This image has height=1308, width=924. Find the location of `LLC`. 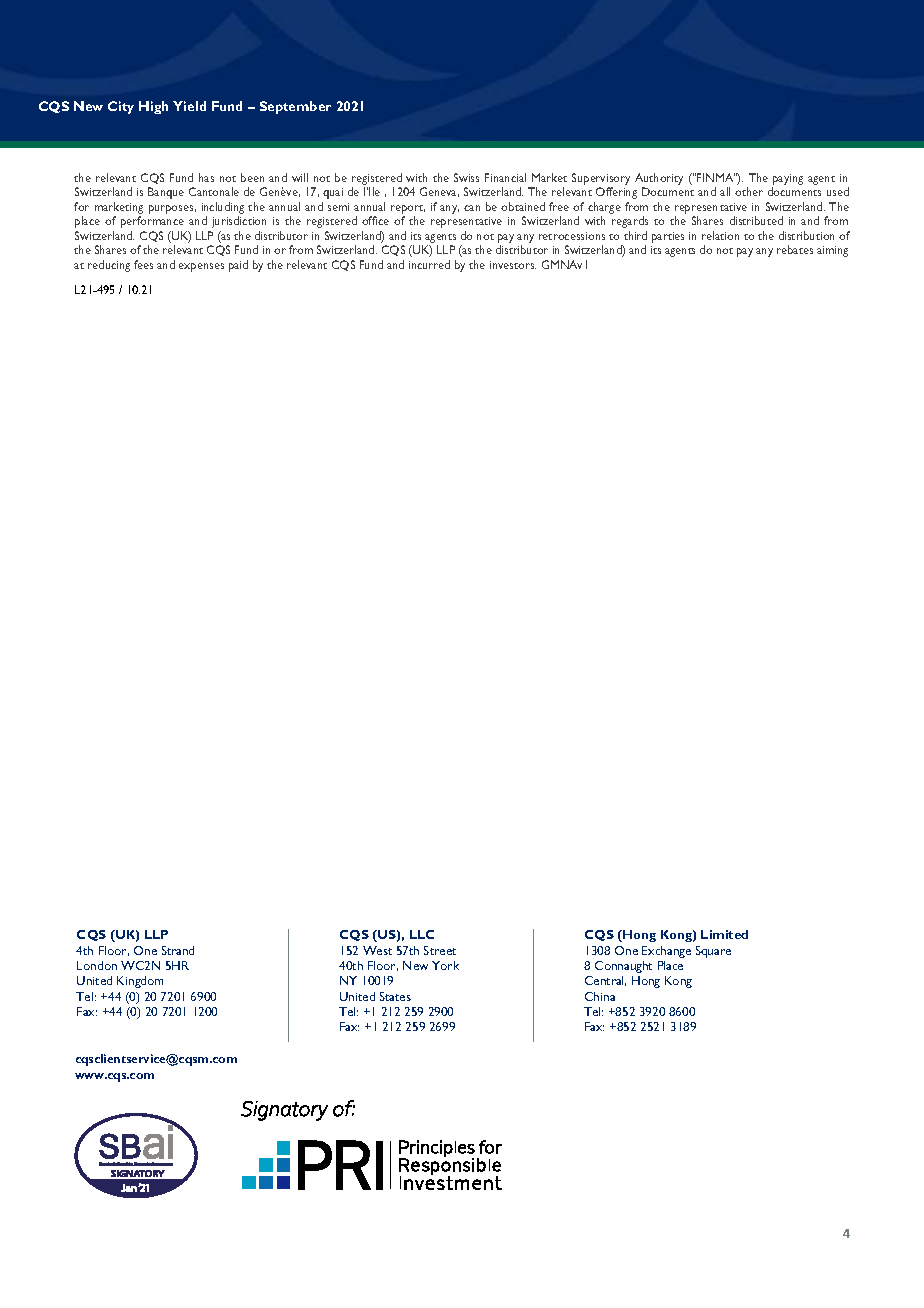

LLC is located at coordinates (422, 934).
